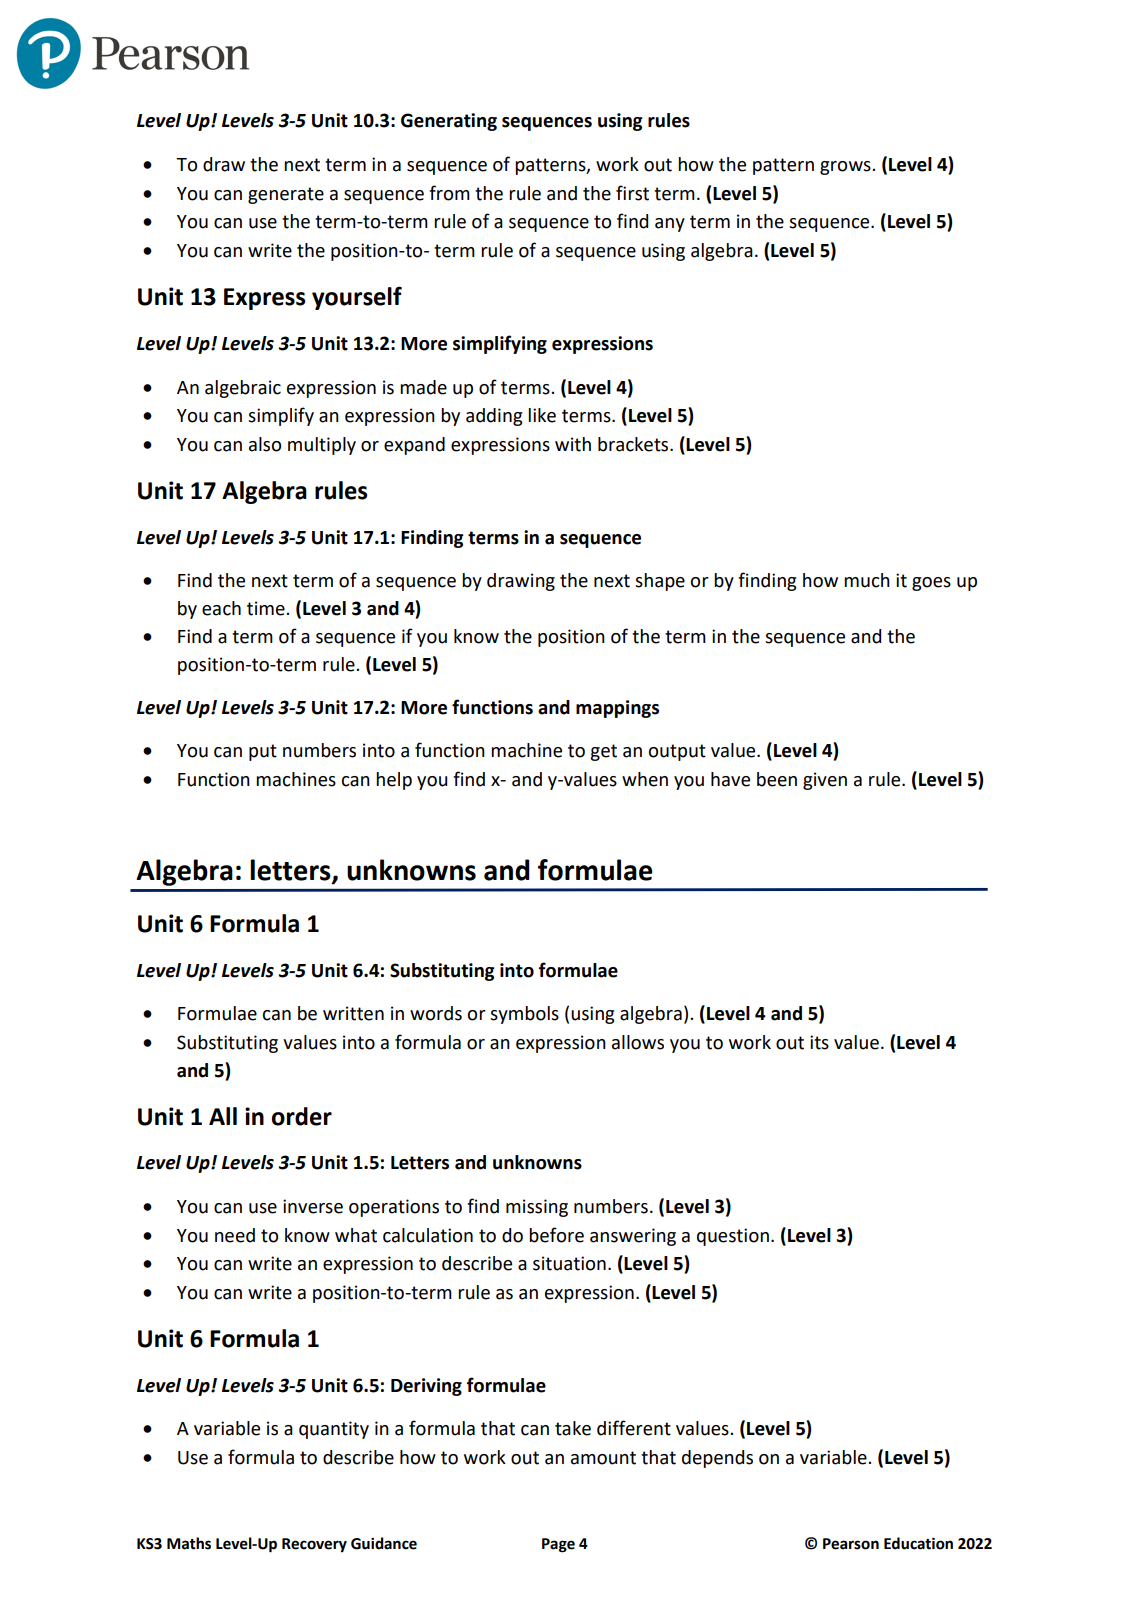  Describe the element at coordinates (603, 752) in the document. I see `get` at that location.
